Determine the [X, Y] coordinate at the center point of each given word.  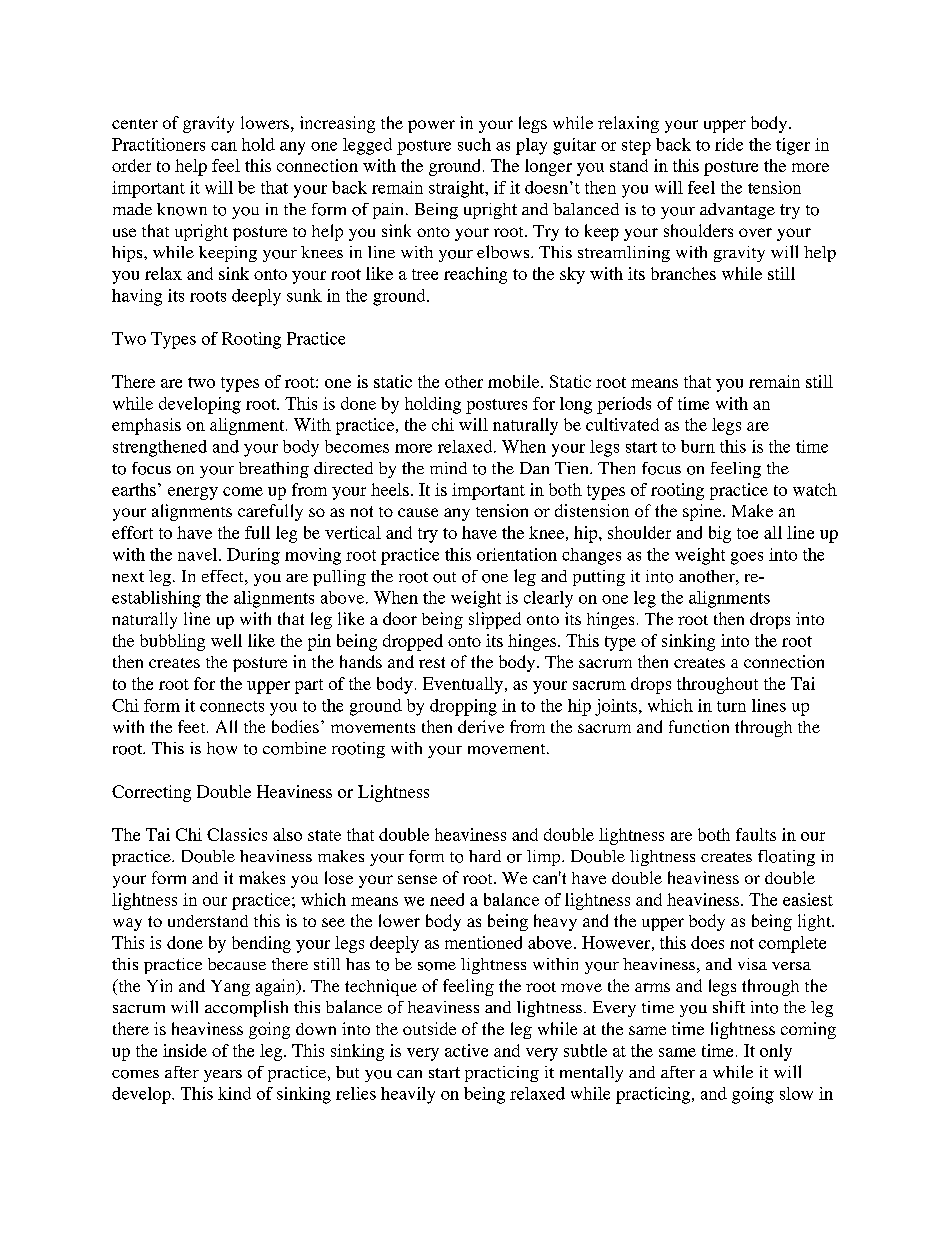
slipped [495, 620]
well [226, 640]
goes [747, 558]
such [474, 144]
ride [729, 144]
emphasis [146, 426]
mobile [515, 381]
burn [698, 446]
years [223, 1076]
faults [756, 834]
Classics [237, 834]
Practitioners [158, 144]
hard [485, 856]
